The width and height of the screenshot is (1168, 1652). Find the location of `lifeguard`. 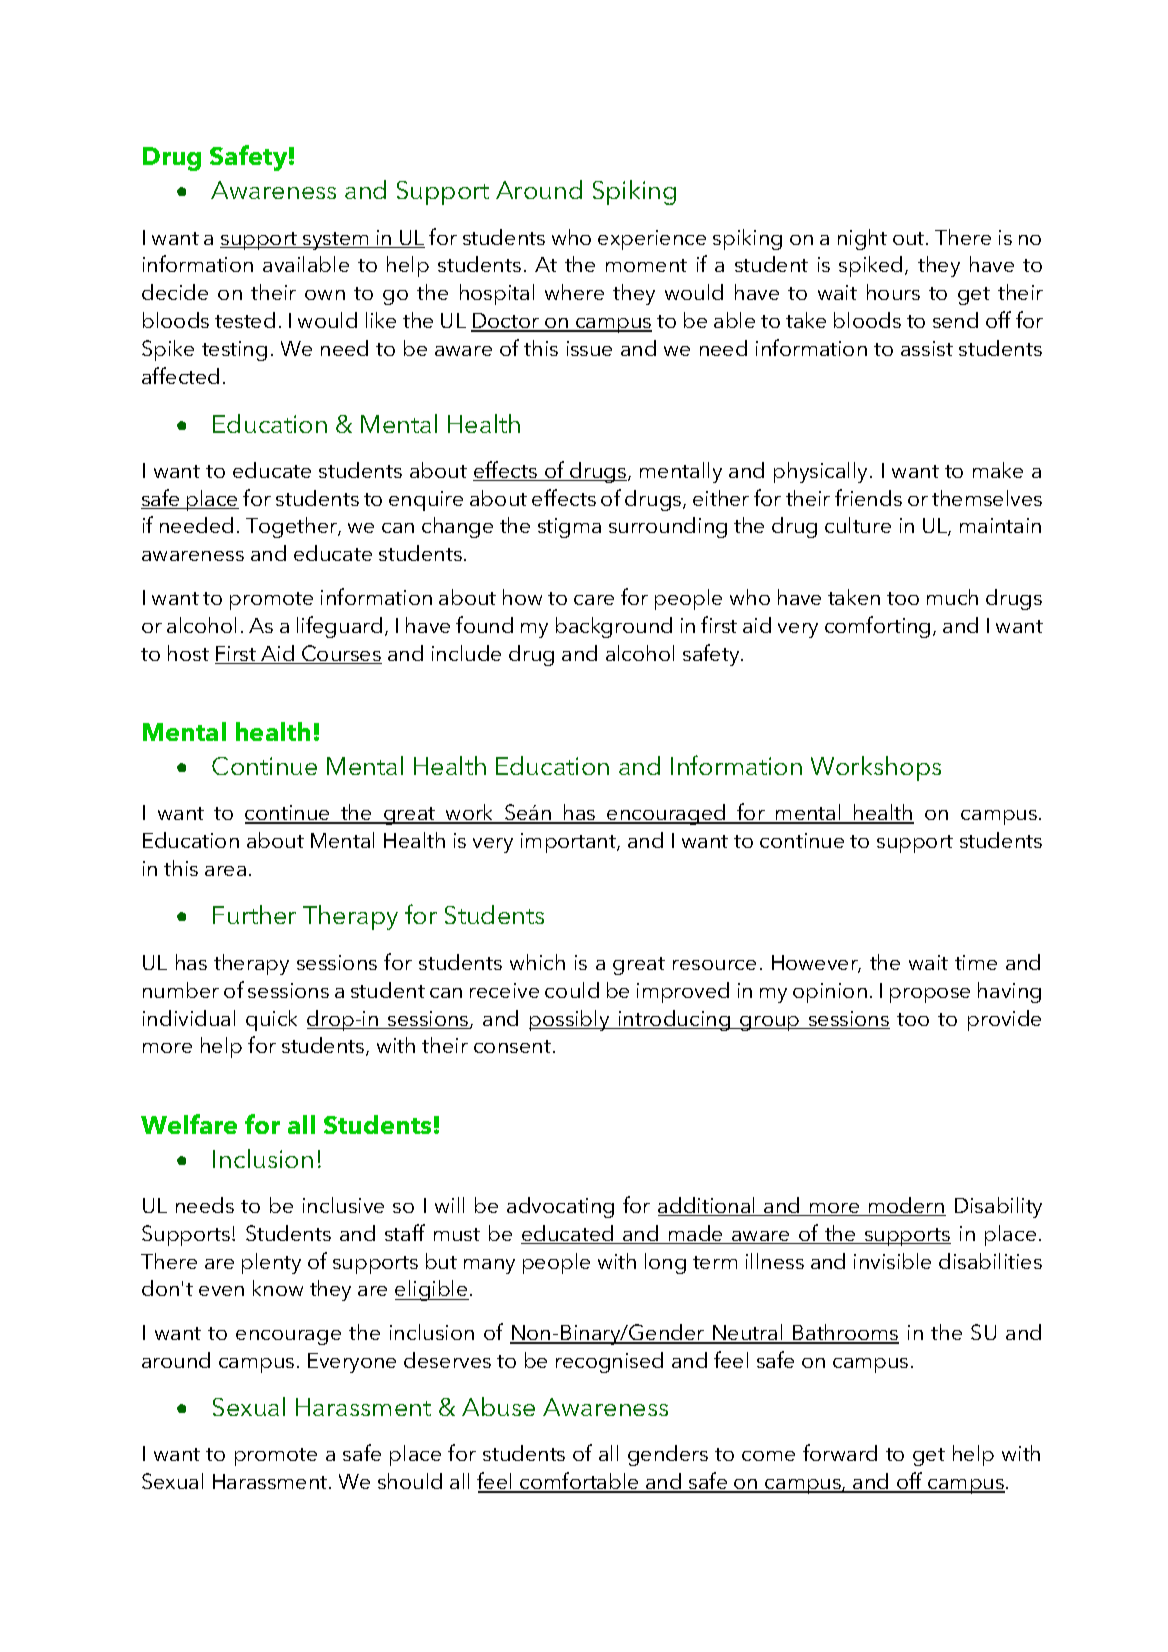

lifeguard is located at coordinates (339, 627).
